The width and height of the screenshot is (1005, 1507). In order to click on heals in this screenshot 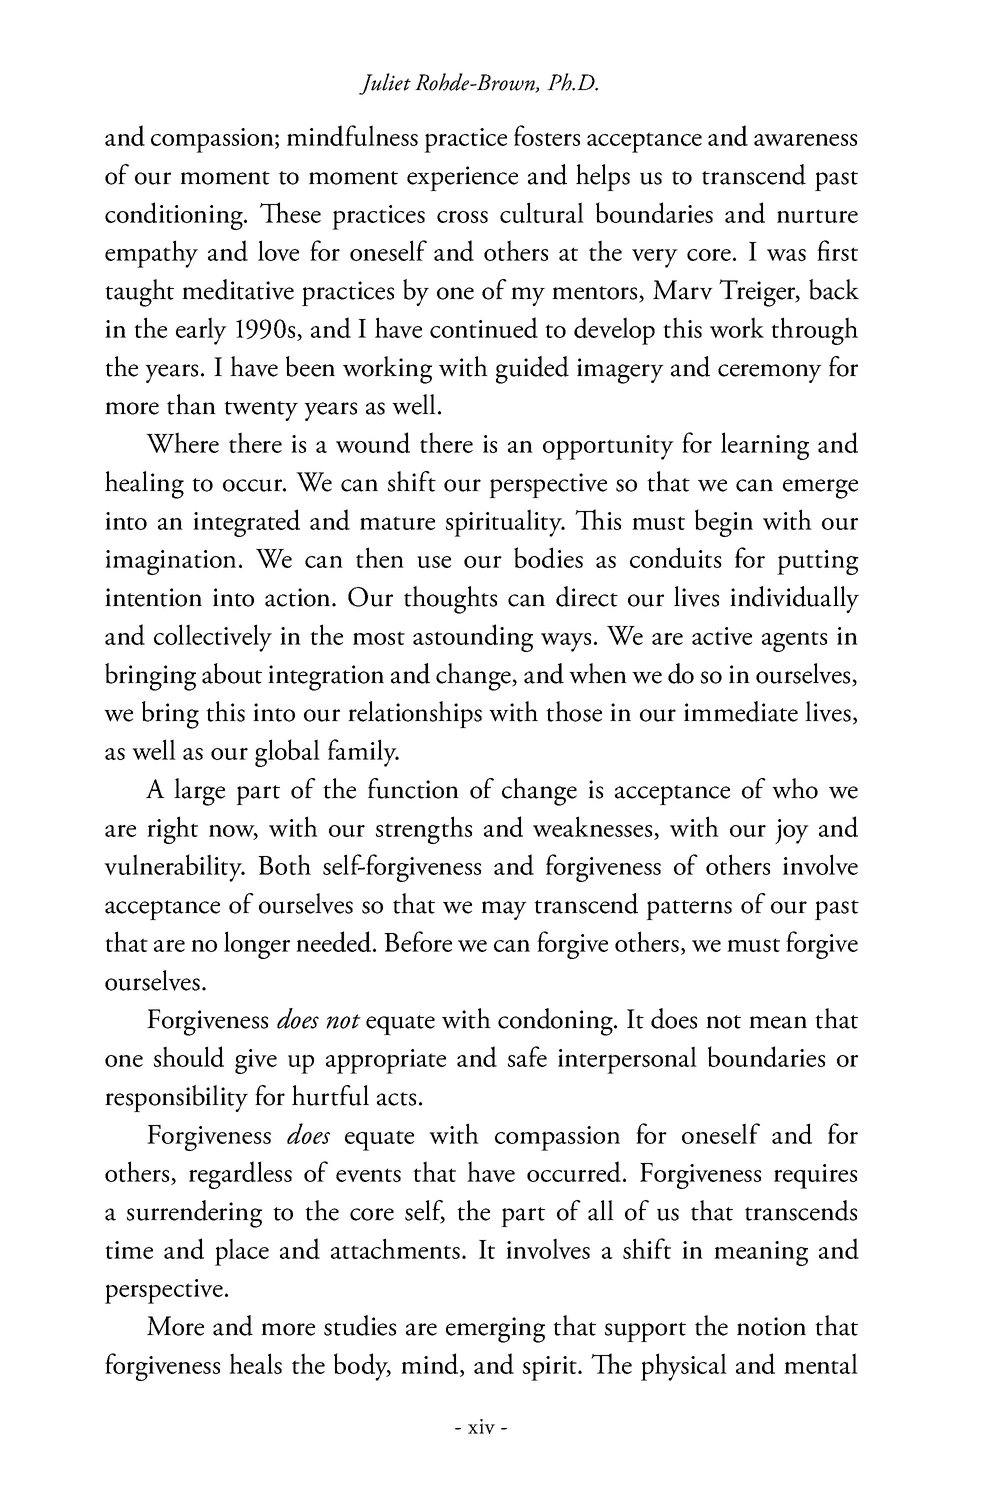, I will do `click(255, 1363)`.
